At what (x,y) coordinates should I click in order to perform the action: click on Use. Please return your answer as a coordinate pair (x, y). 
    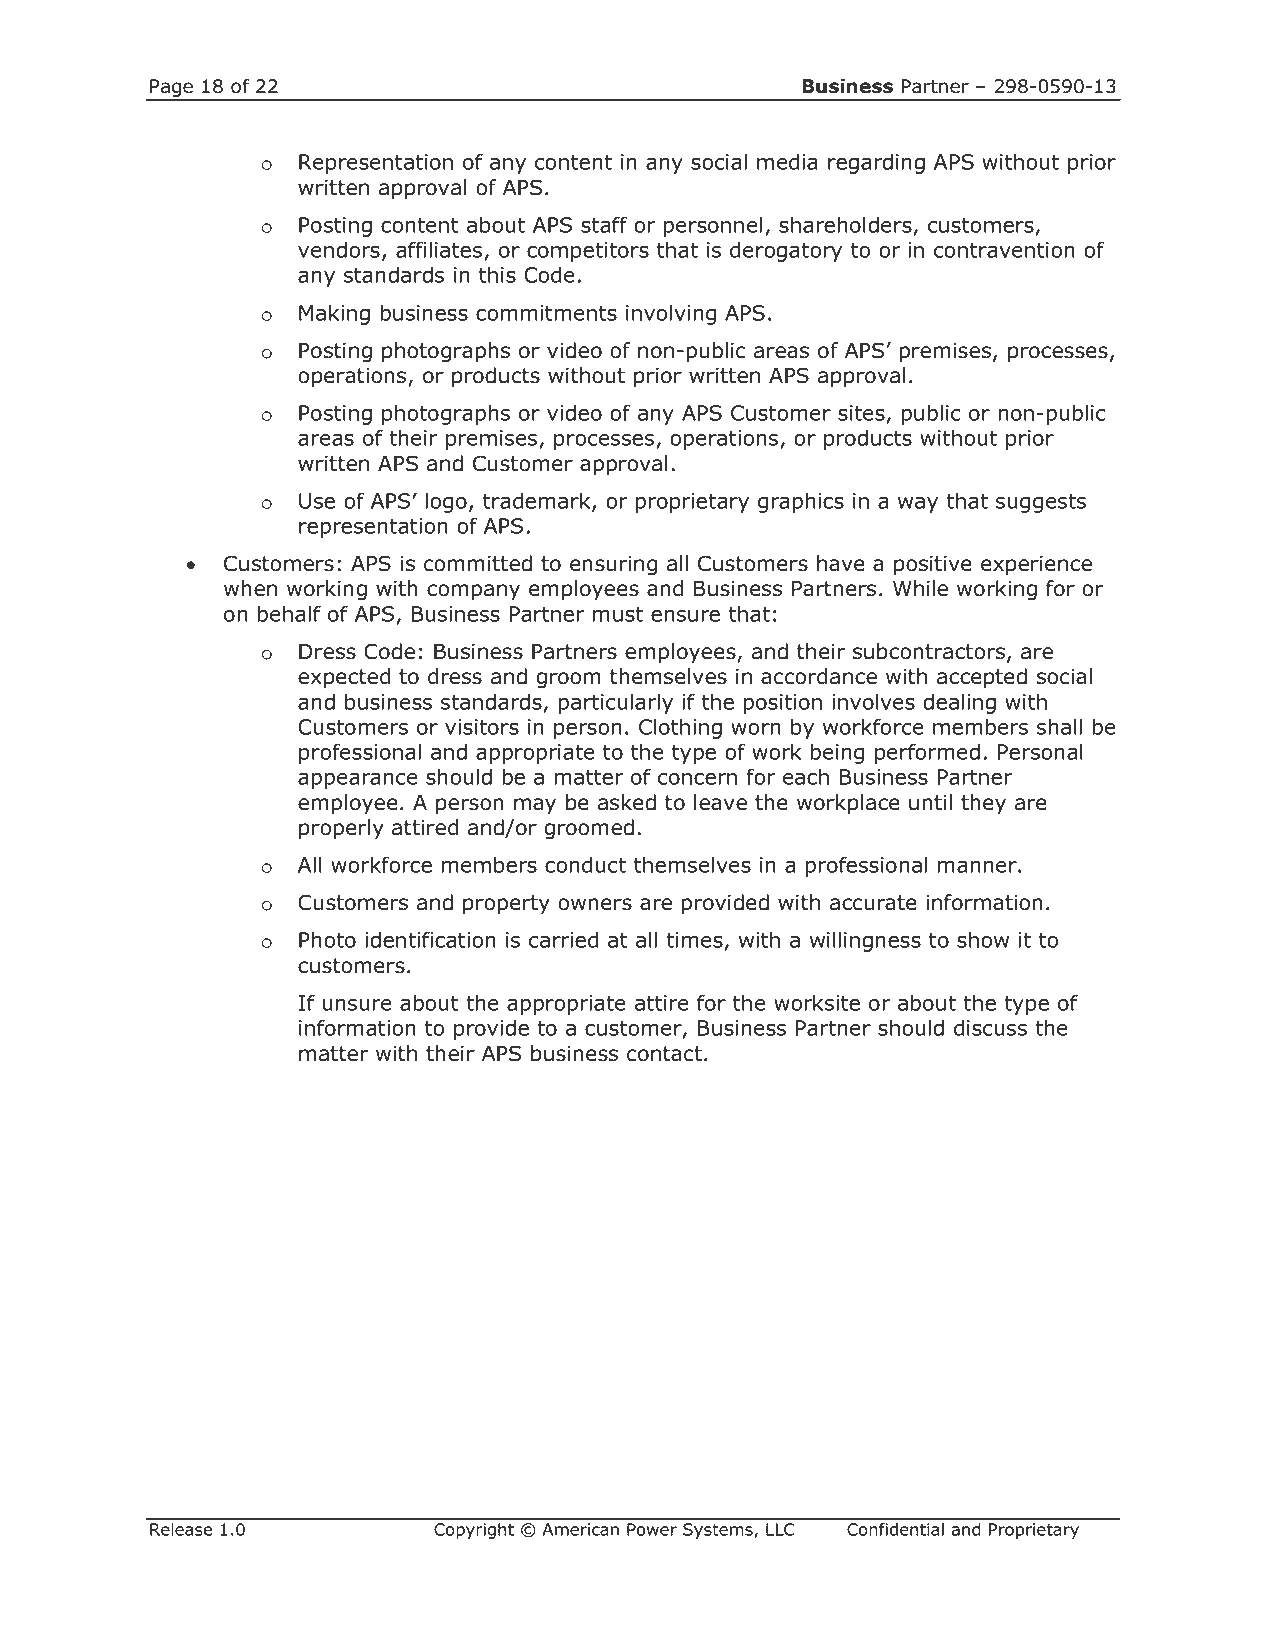
    Looking at the image, I should click on (317, 501).
